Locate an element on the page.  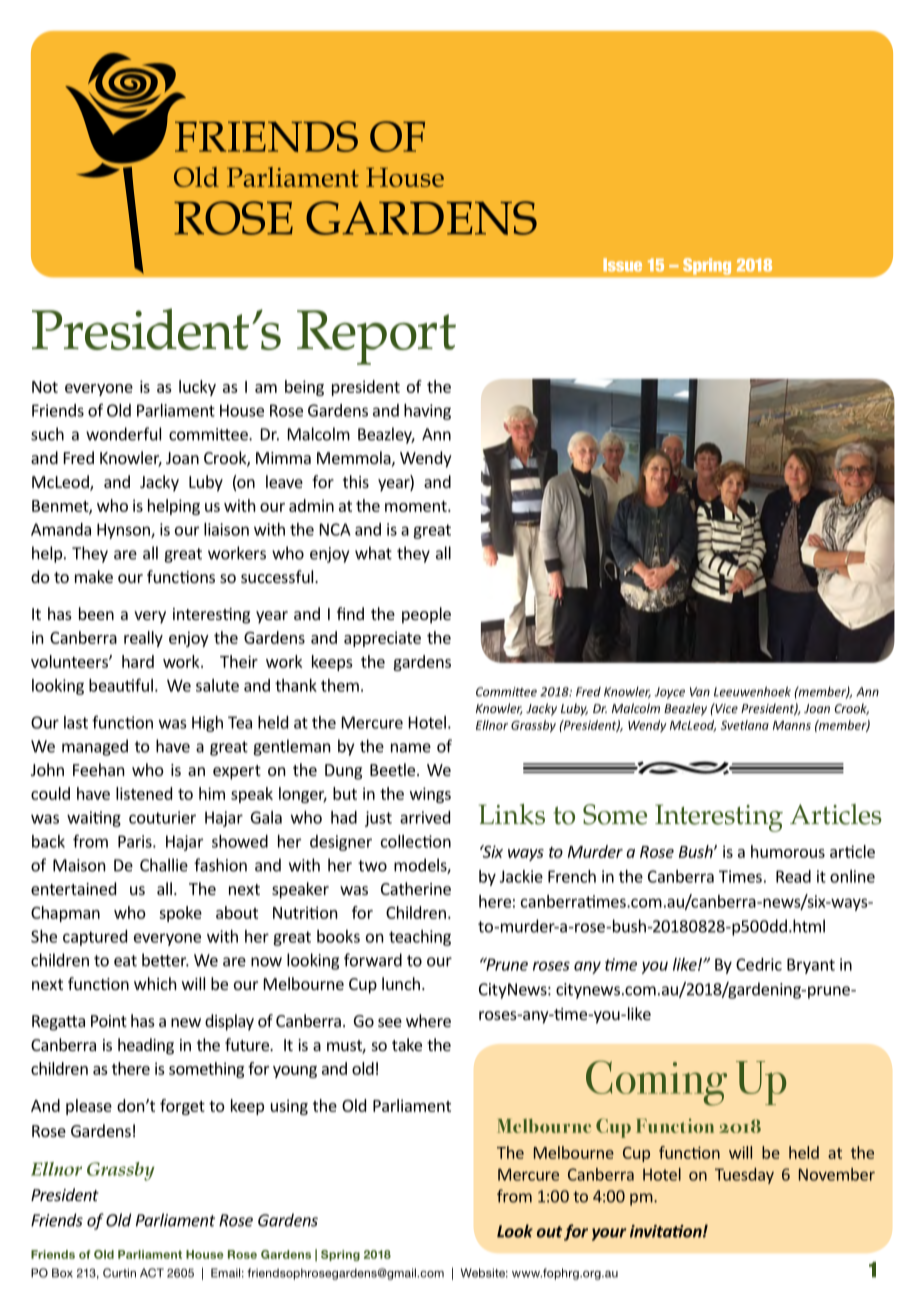
Report is located at coordinates (376, 337).
